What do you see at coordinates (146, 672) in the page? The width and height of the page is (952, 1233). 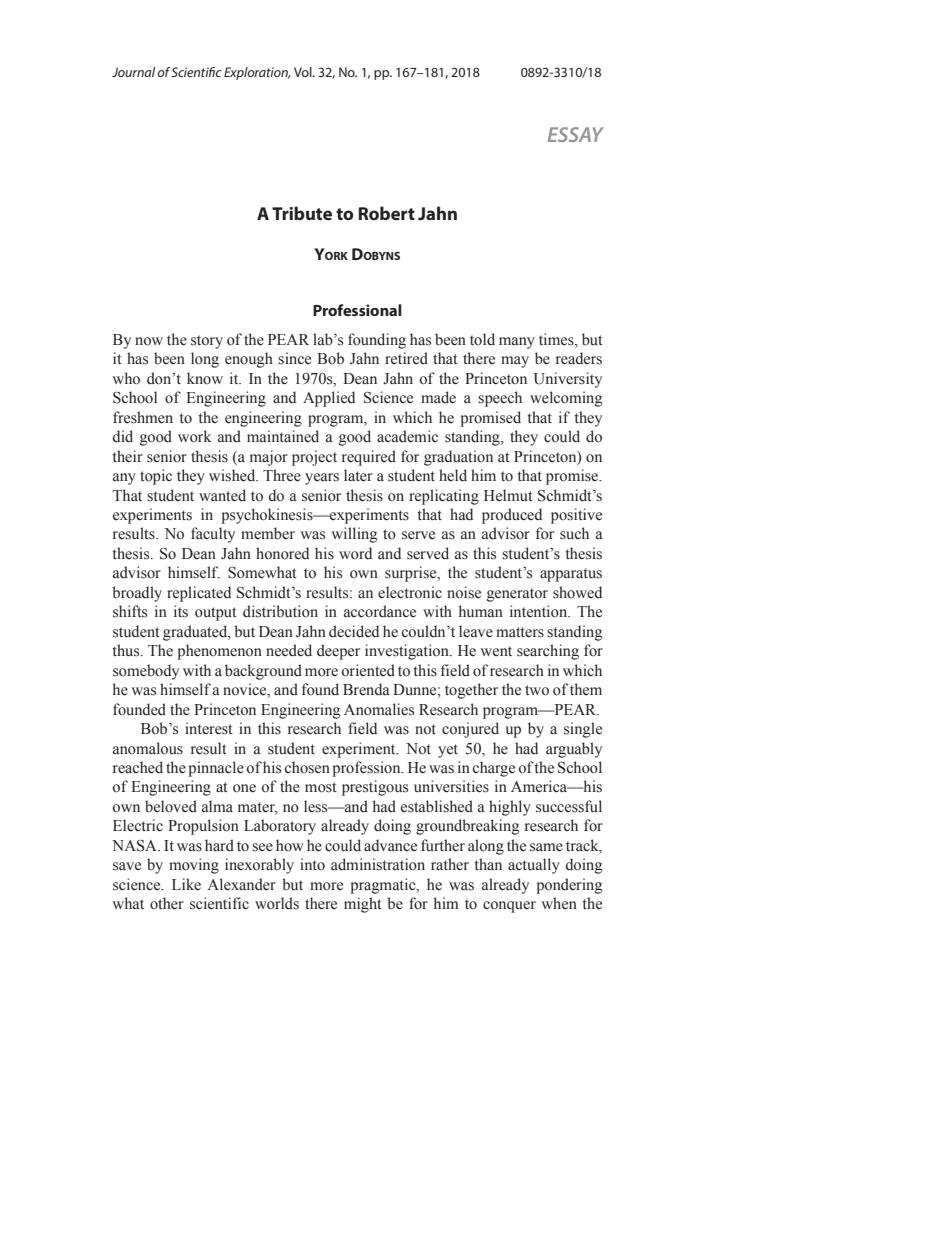 I see `somebody` at bounding box center [146, 672].
